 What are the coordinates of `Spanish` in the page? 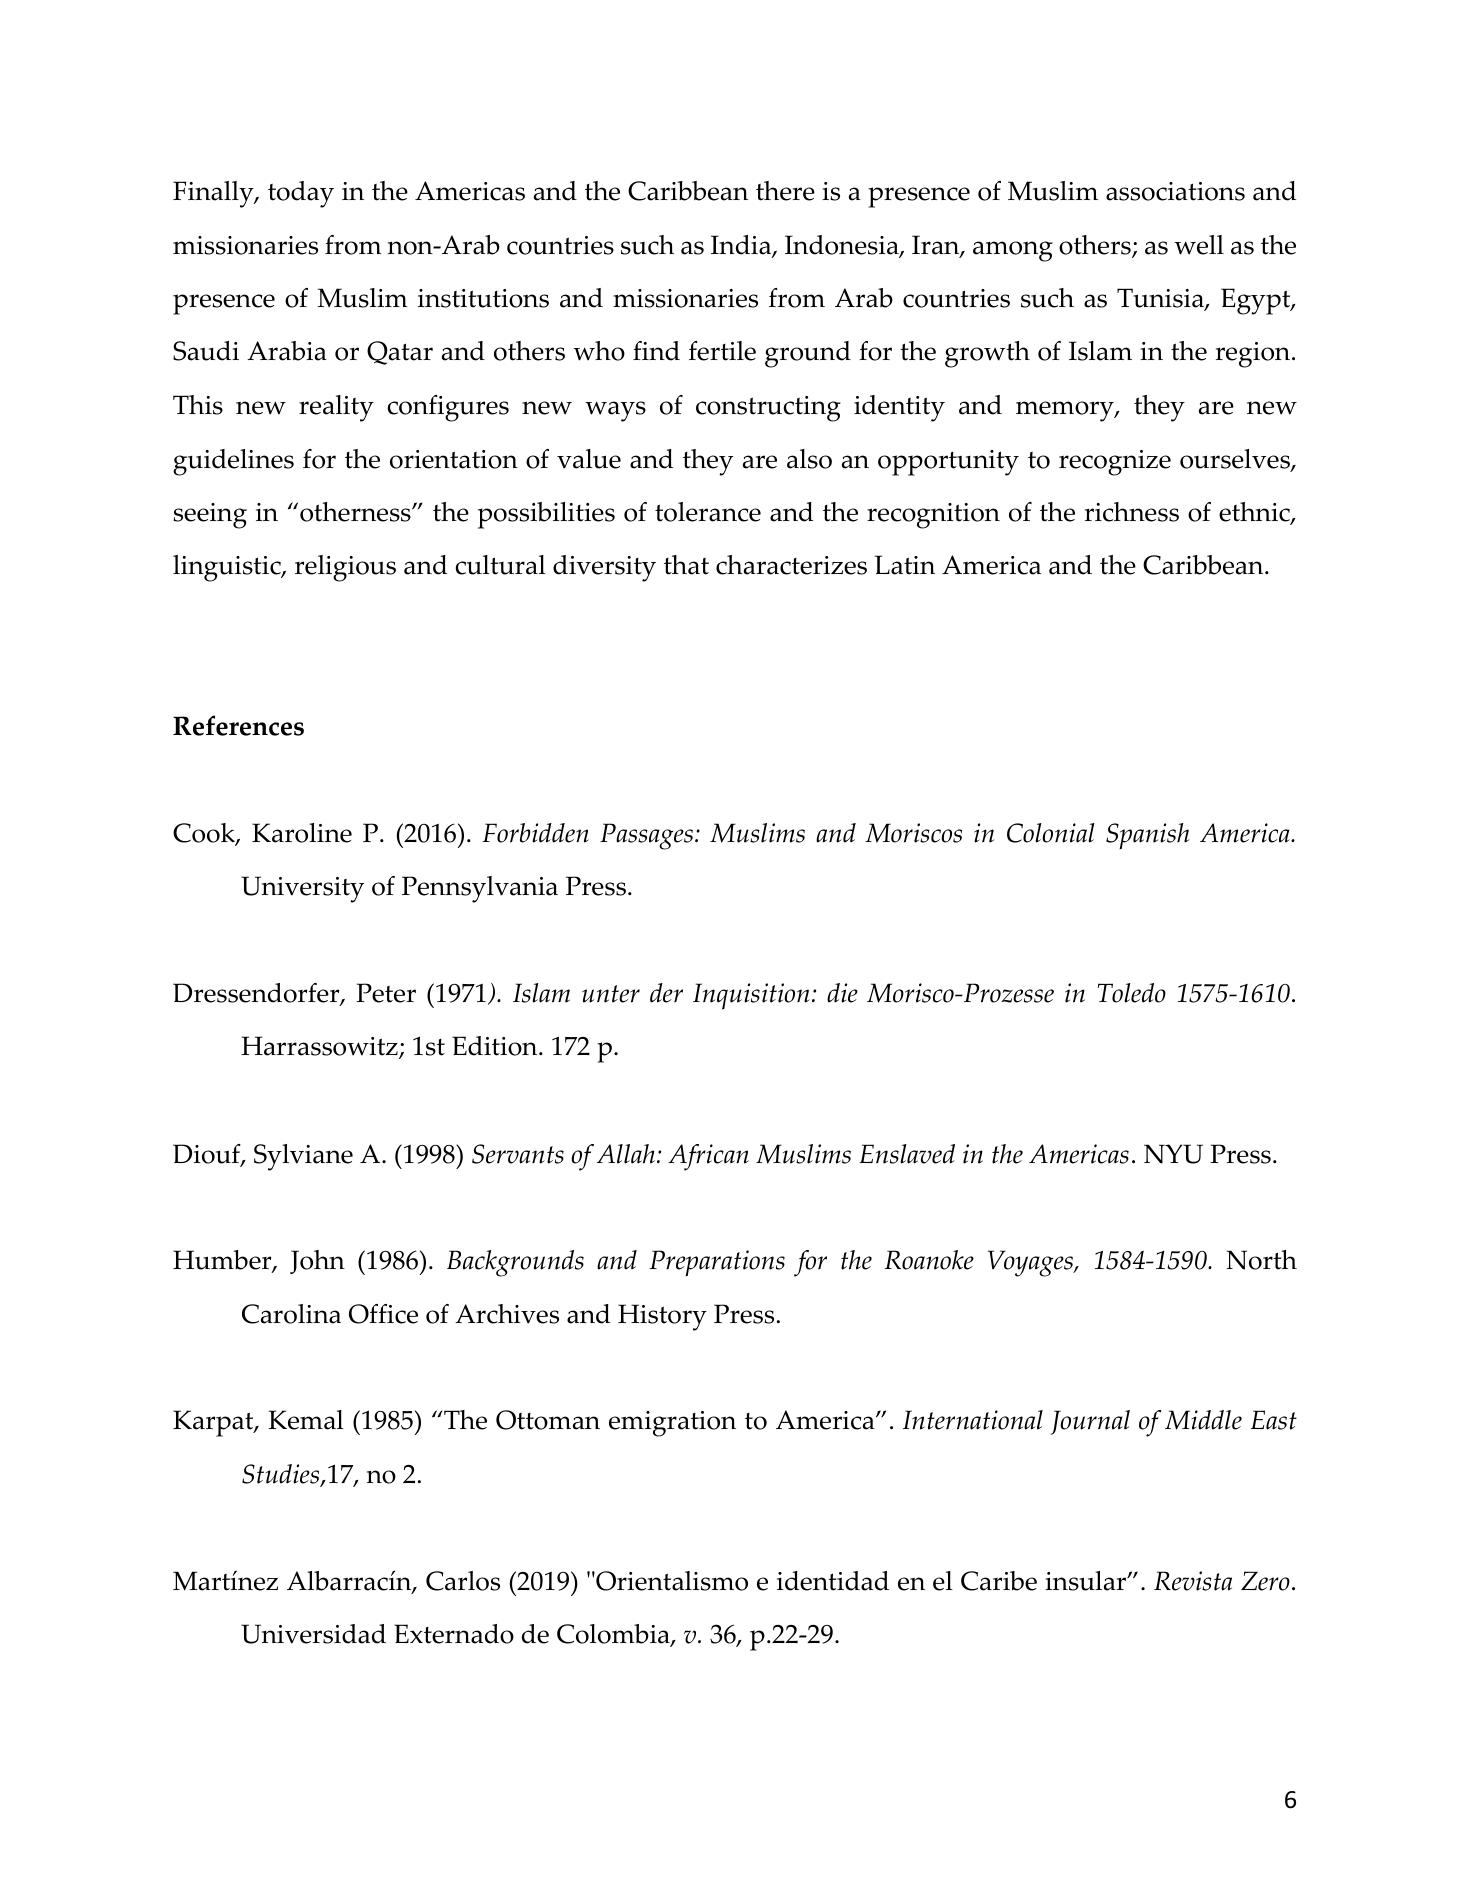 It's located at (1148, 836).
